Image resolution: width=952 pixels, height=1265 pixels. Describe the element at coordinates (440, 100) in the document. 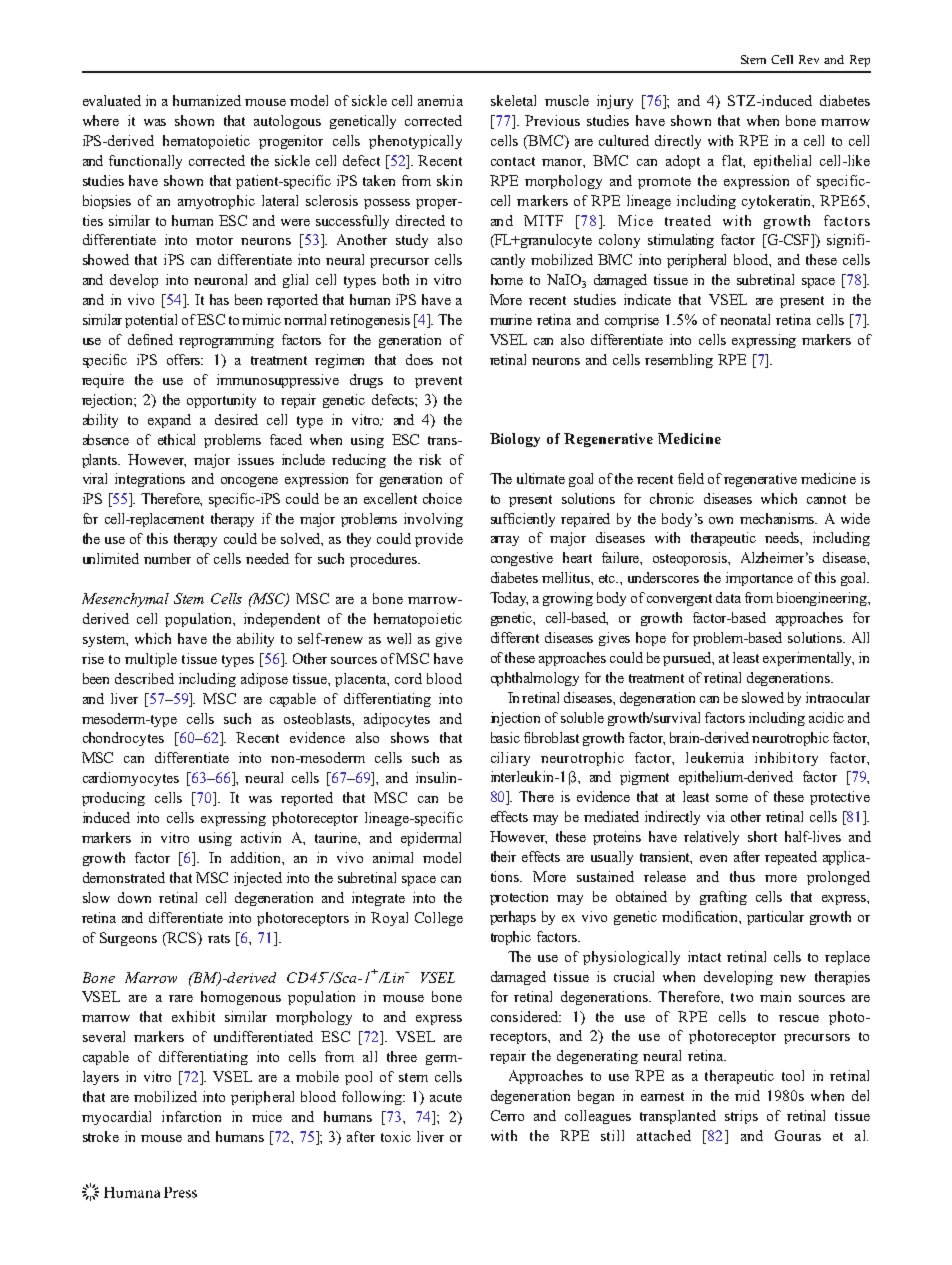

I see `anemia` at that location.
